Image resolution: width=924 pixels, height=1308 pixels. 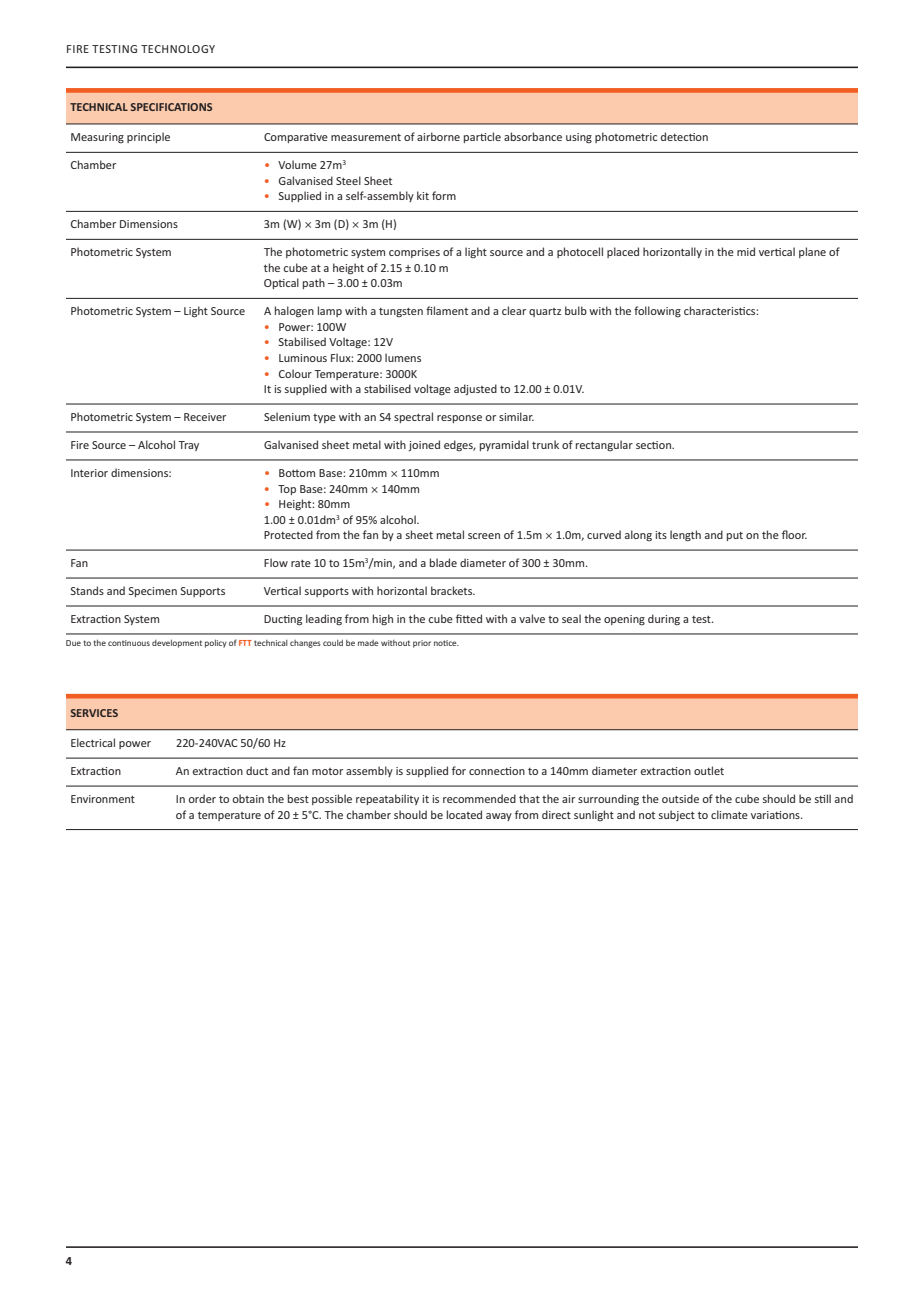 What do you see at coordinates (812, 252) in the screenshot?
I see `plane` at bounding box center [812, 252].
